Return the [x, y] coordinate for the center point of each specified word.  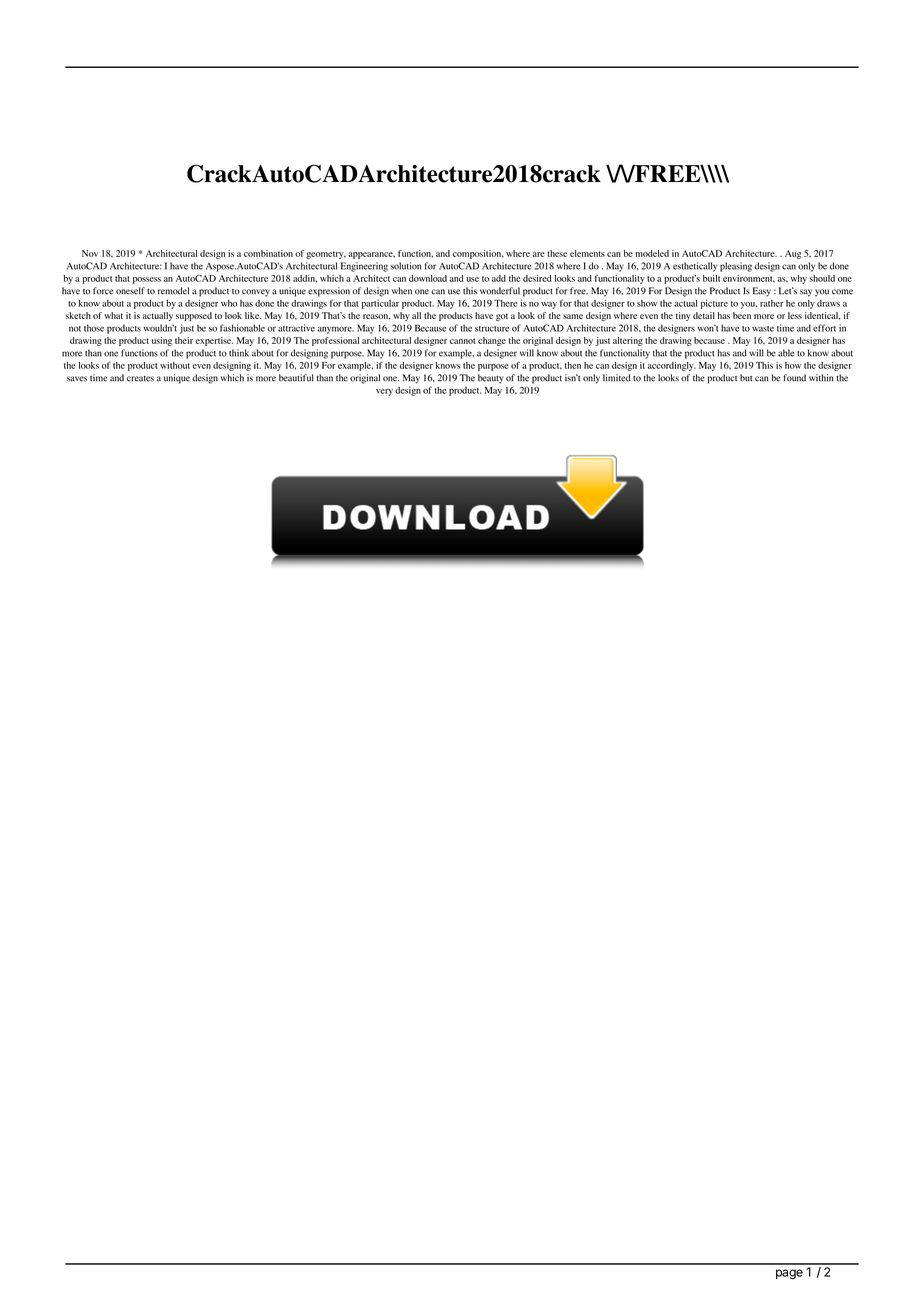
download [428, 278]
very [384, 392]
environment [749, 278]
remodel [173, 291]
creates [140, 379]
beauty [491, 379]
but [746, 378]
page [789, 1274]
